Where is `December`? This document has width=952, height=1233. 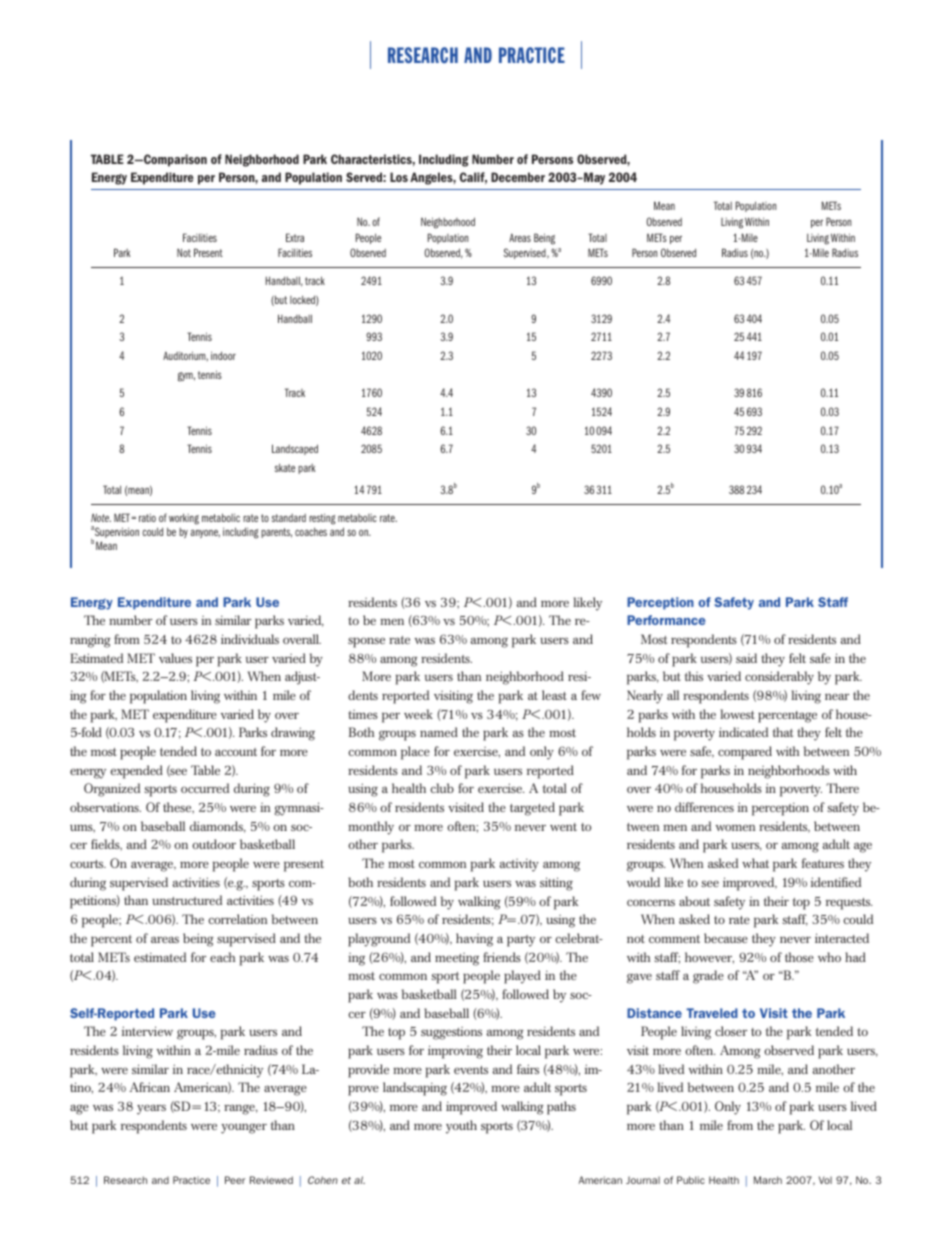
December is located at coordinates (518, 177).
